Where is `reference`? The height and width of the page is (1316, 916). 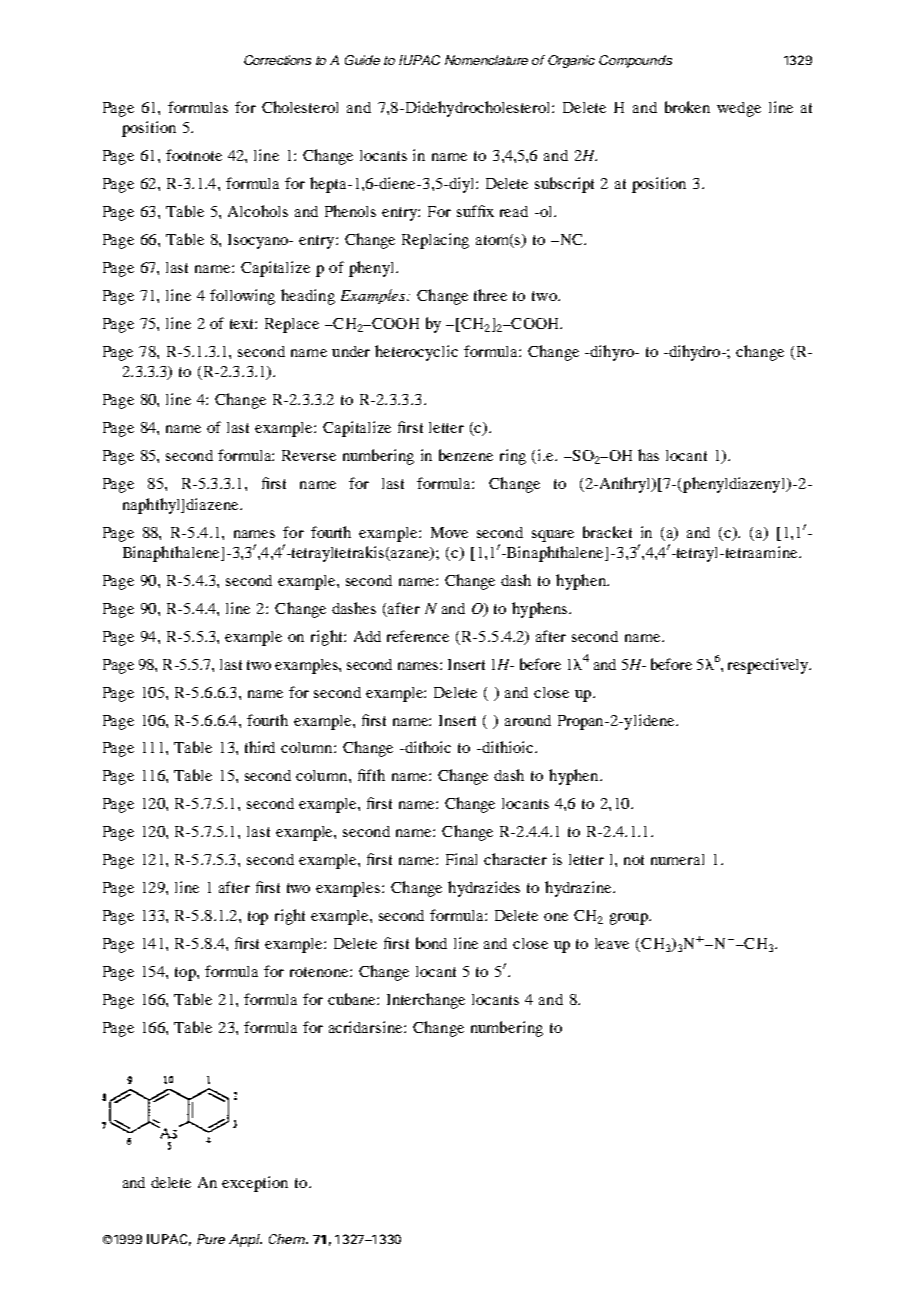
reference is located at coordinates (418, 636).
